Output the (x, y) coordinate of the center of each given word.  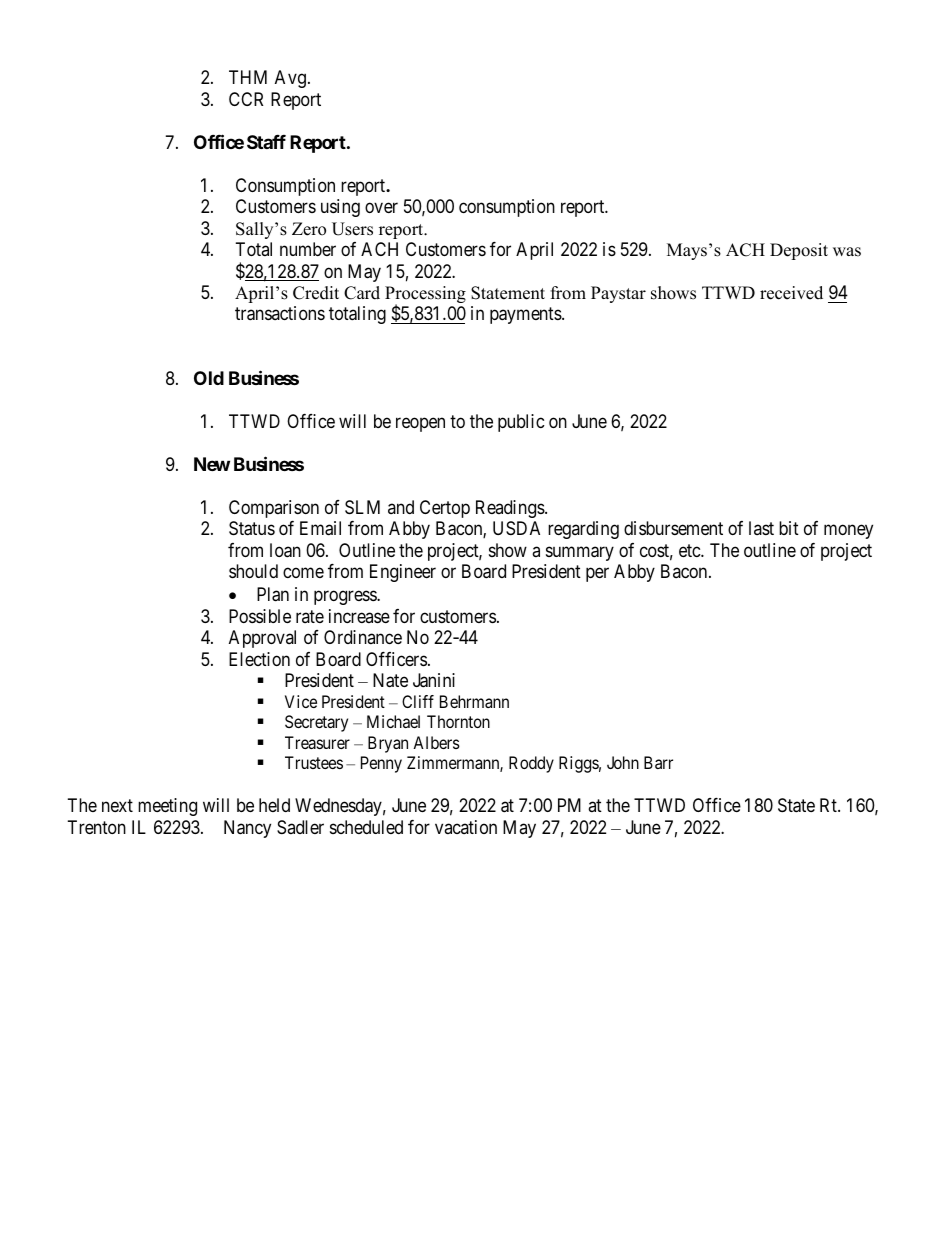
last (761, 528)
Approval (262, 639)
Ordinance (363, 637)
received (791, 293)
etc (690, 550)
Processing (425, 296)
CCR (246, 99)
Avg (290, 79)
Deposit (799, 251)
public (521, 423)
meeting (167, 807)
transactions (280, 313)
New (212, 464)
